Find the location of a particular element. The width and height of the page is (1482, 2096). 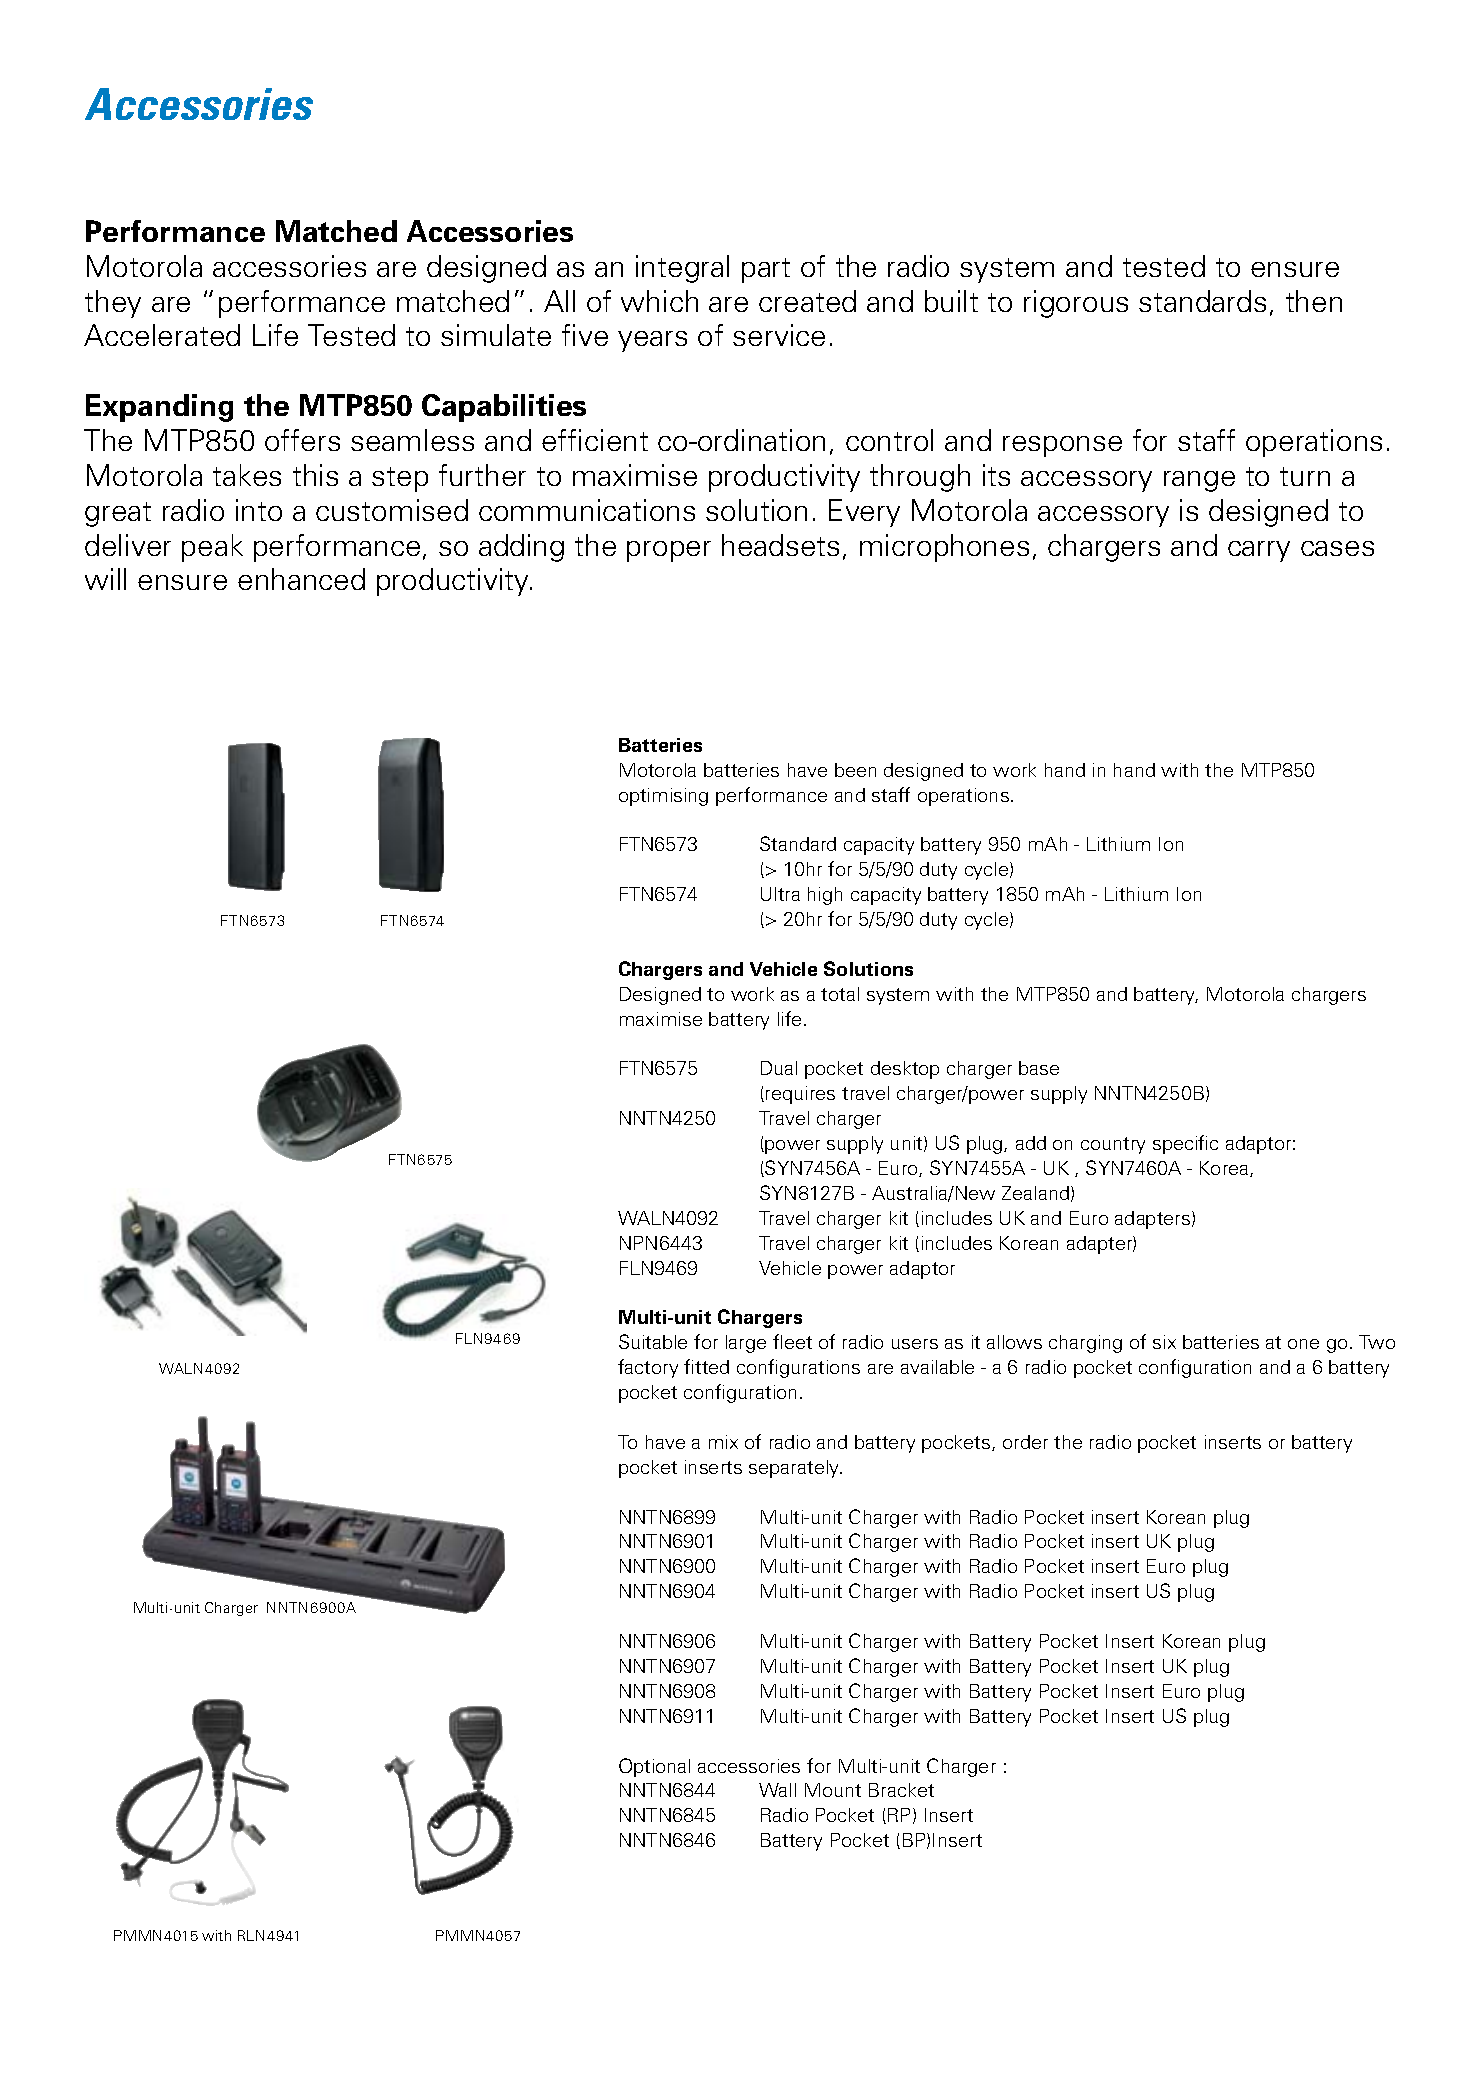

Wall is located at coordinates (777, 1790).
